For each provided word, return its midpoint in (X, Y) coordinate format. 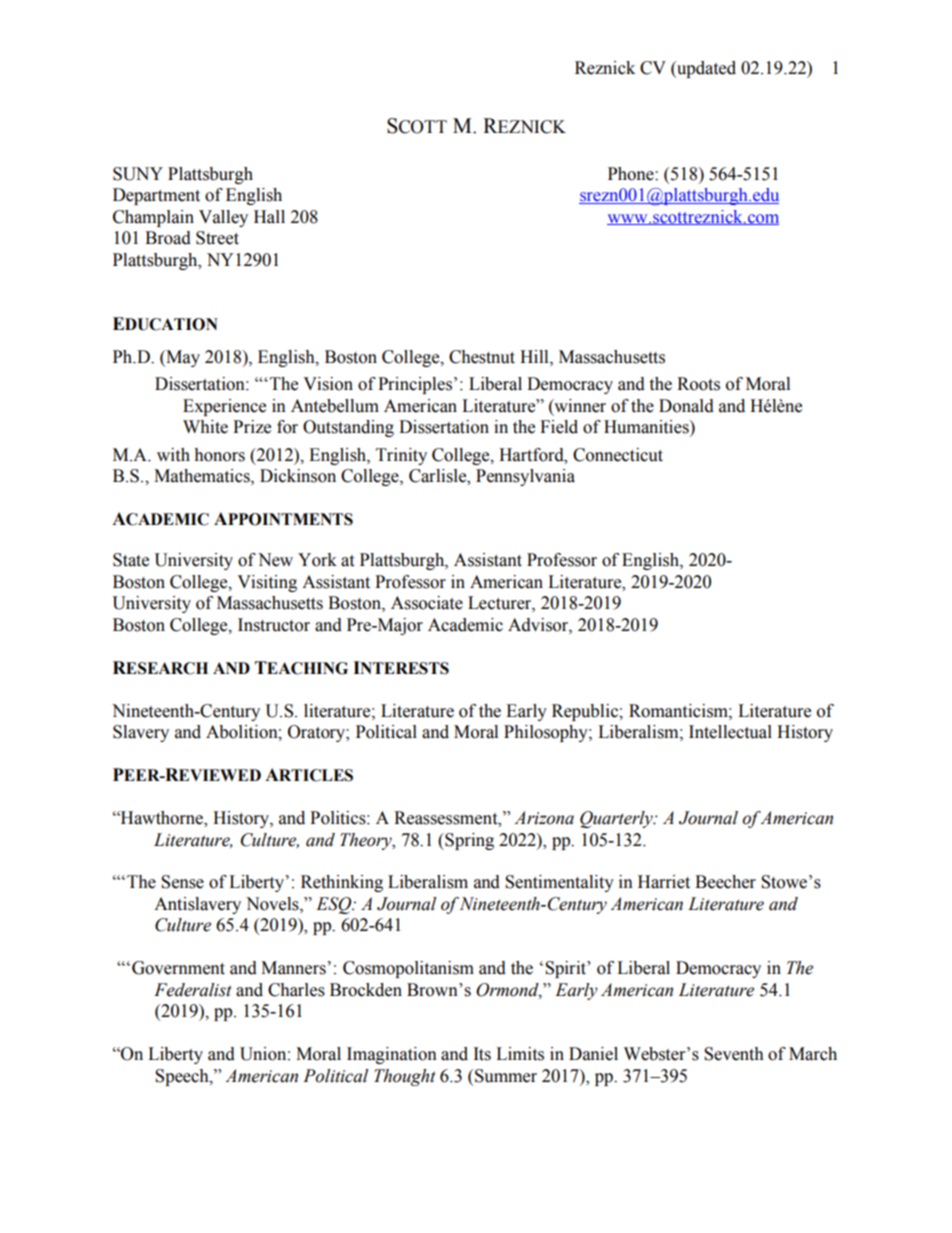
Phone (632, 174)
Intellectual (730, 732)
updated (705, 69)
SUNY (138, 174)
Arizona (544, 818)
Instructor (274, 625)
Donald (686, 406)
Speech (183, 1077)
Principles (415, 385)
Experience (224, 407)
